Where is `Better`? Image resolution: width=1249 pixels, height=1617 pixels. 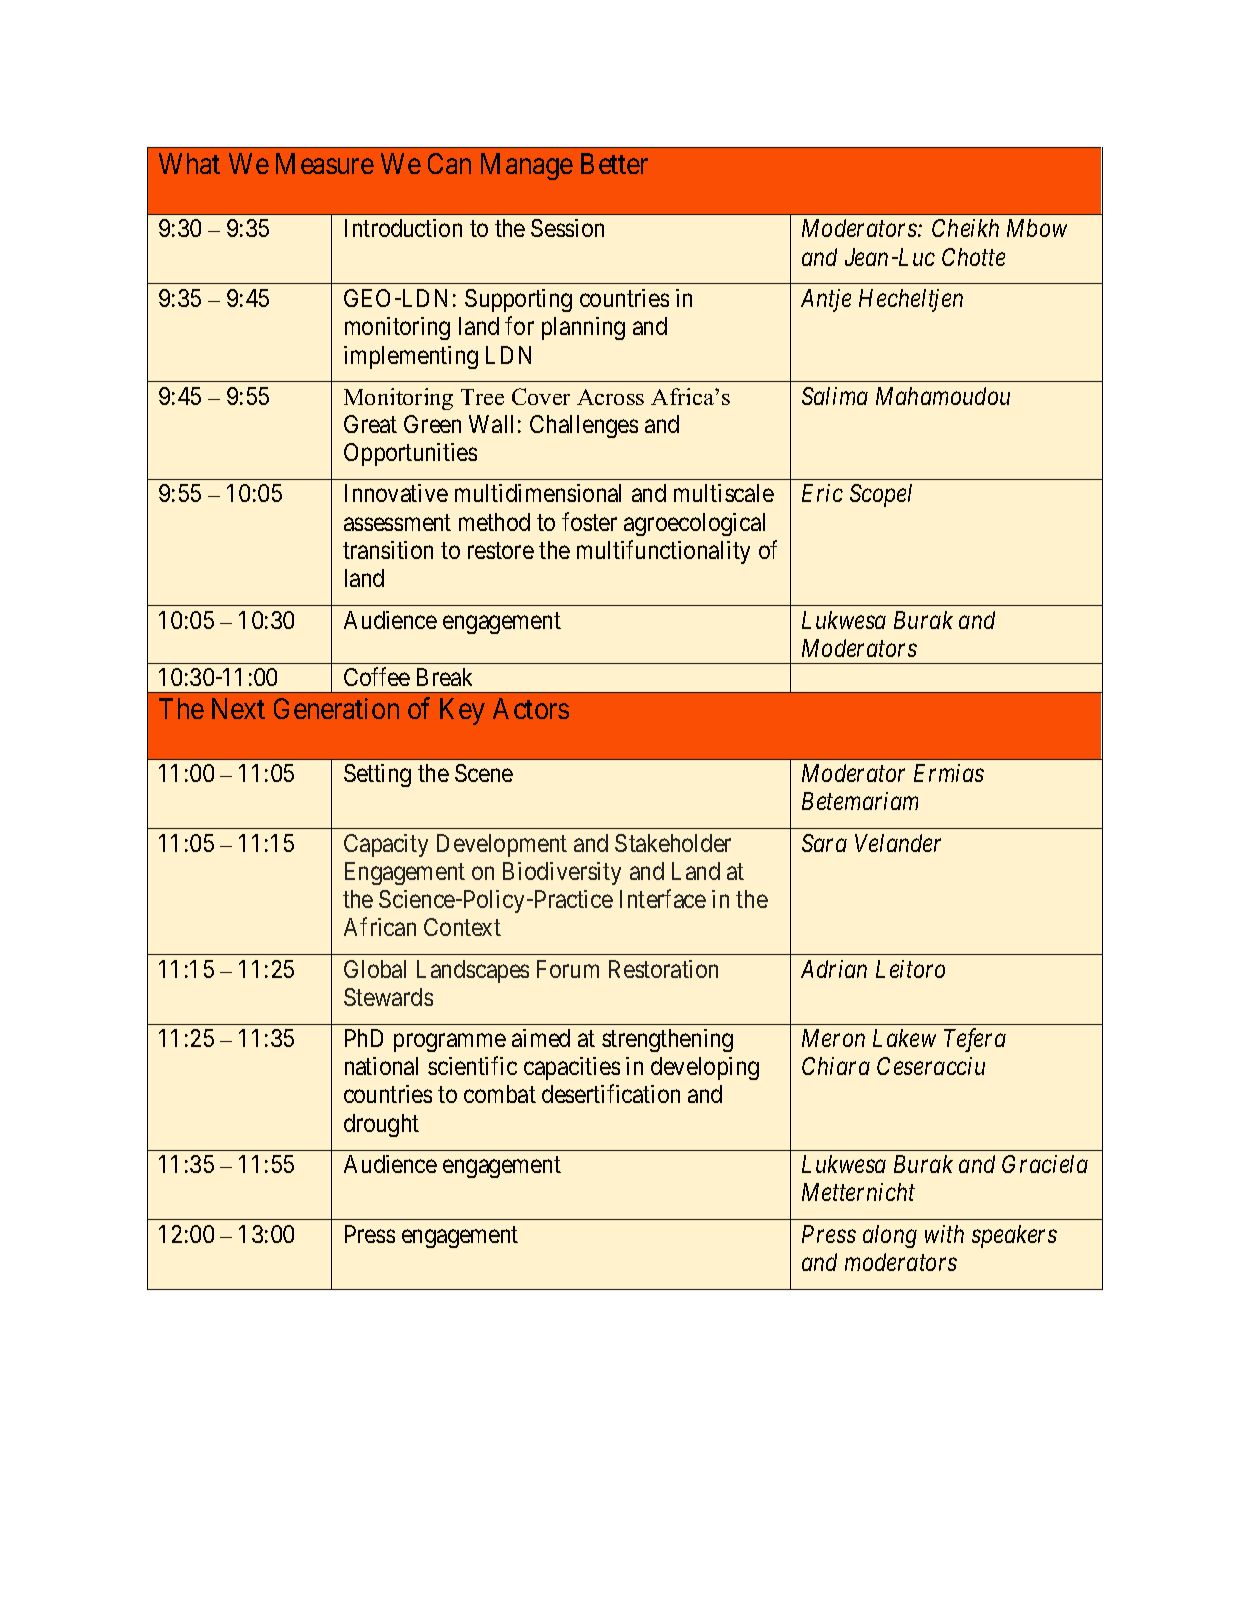 Better is located at coordinates (614, 163).
